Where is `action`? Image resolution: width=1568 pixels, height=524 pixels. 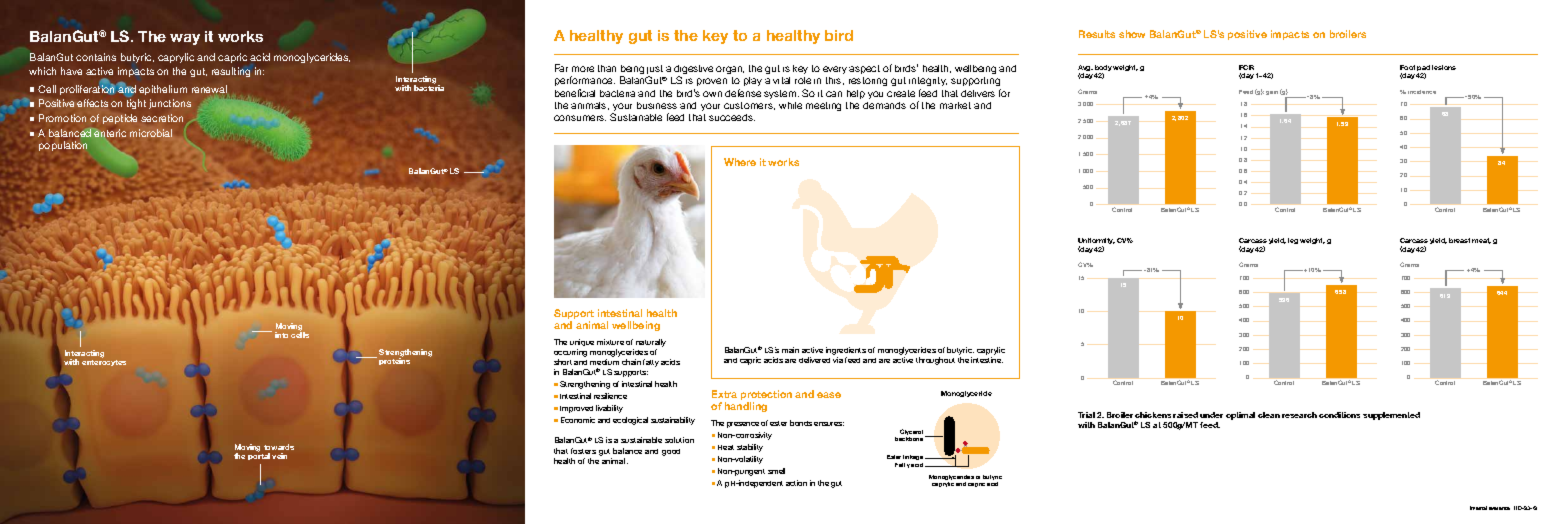
action is located at coordinates (796, 483).
